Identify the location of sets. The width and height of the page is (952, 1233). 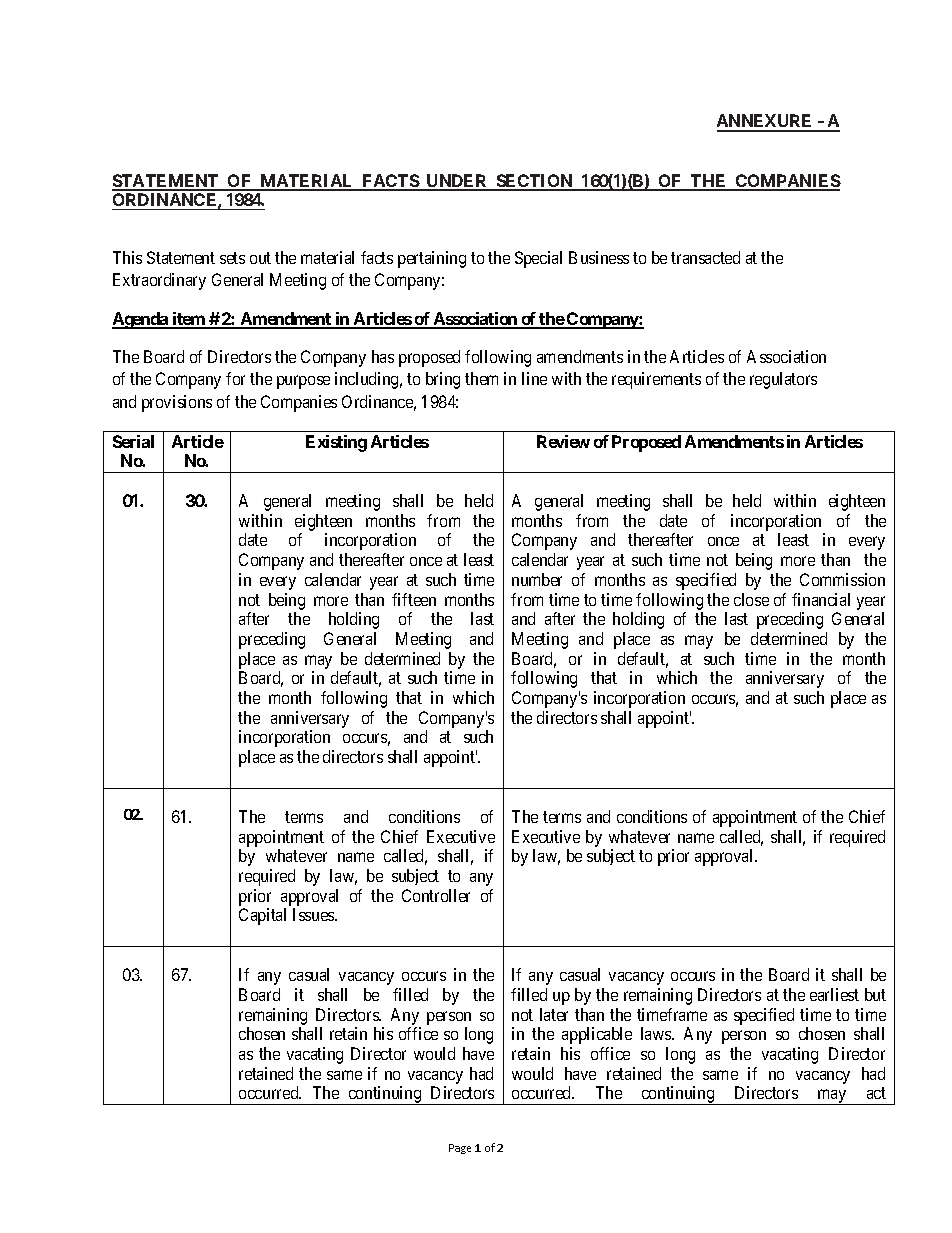
(232, 258).
